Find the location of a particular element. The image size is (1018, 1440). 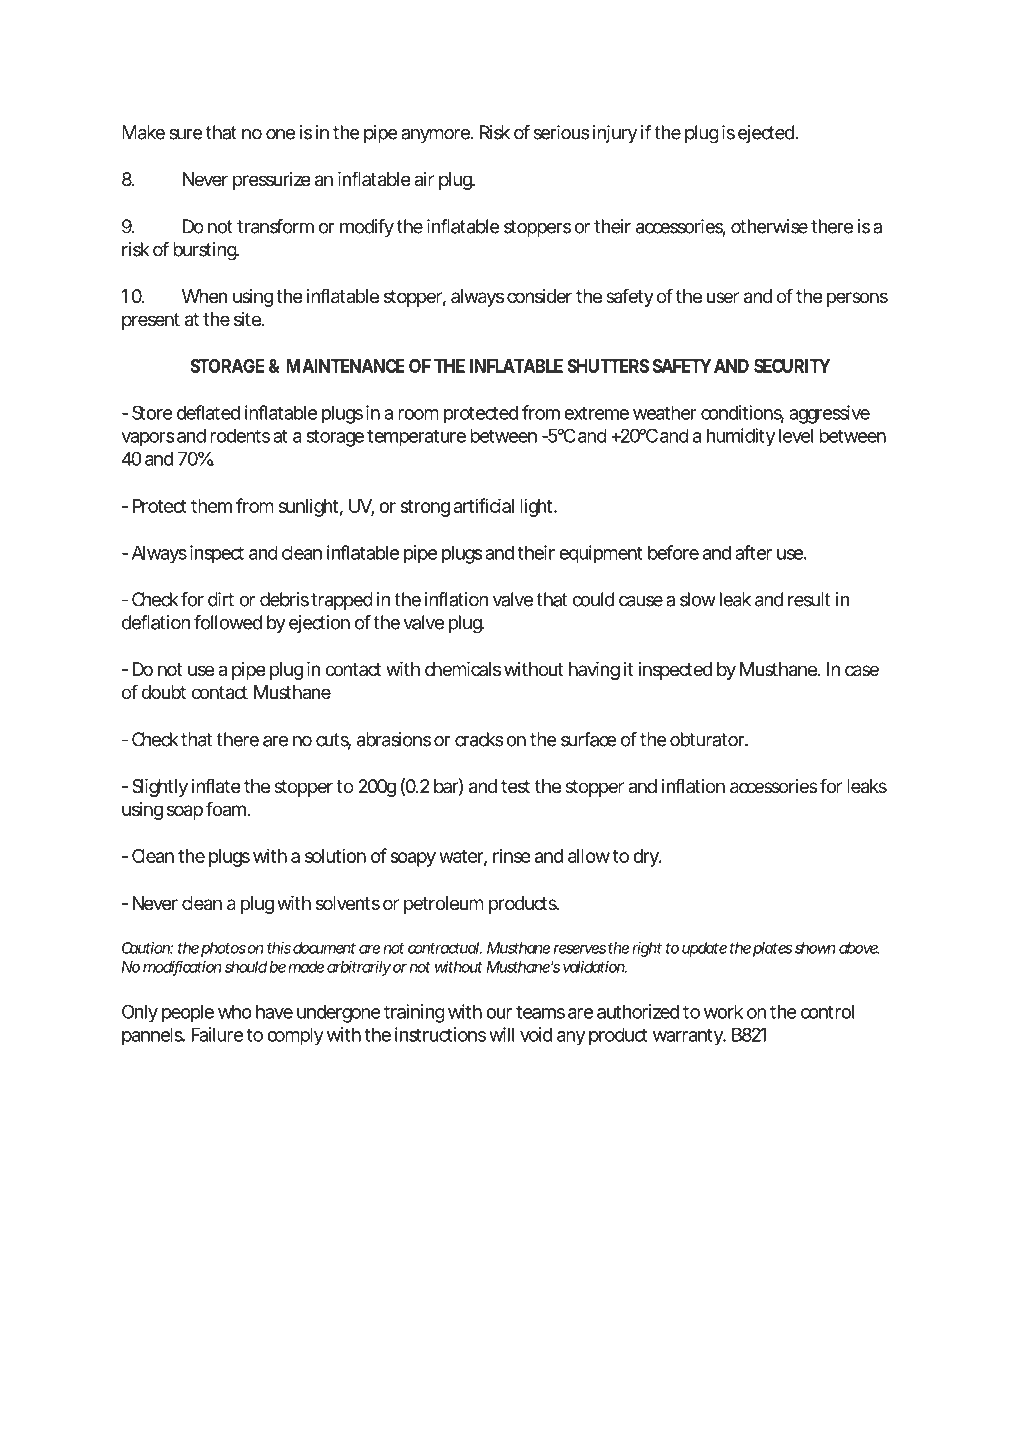

work is located at coordinates (723, 1011).
